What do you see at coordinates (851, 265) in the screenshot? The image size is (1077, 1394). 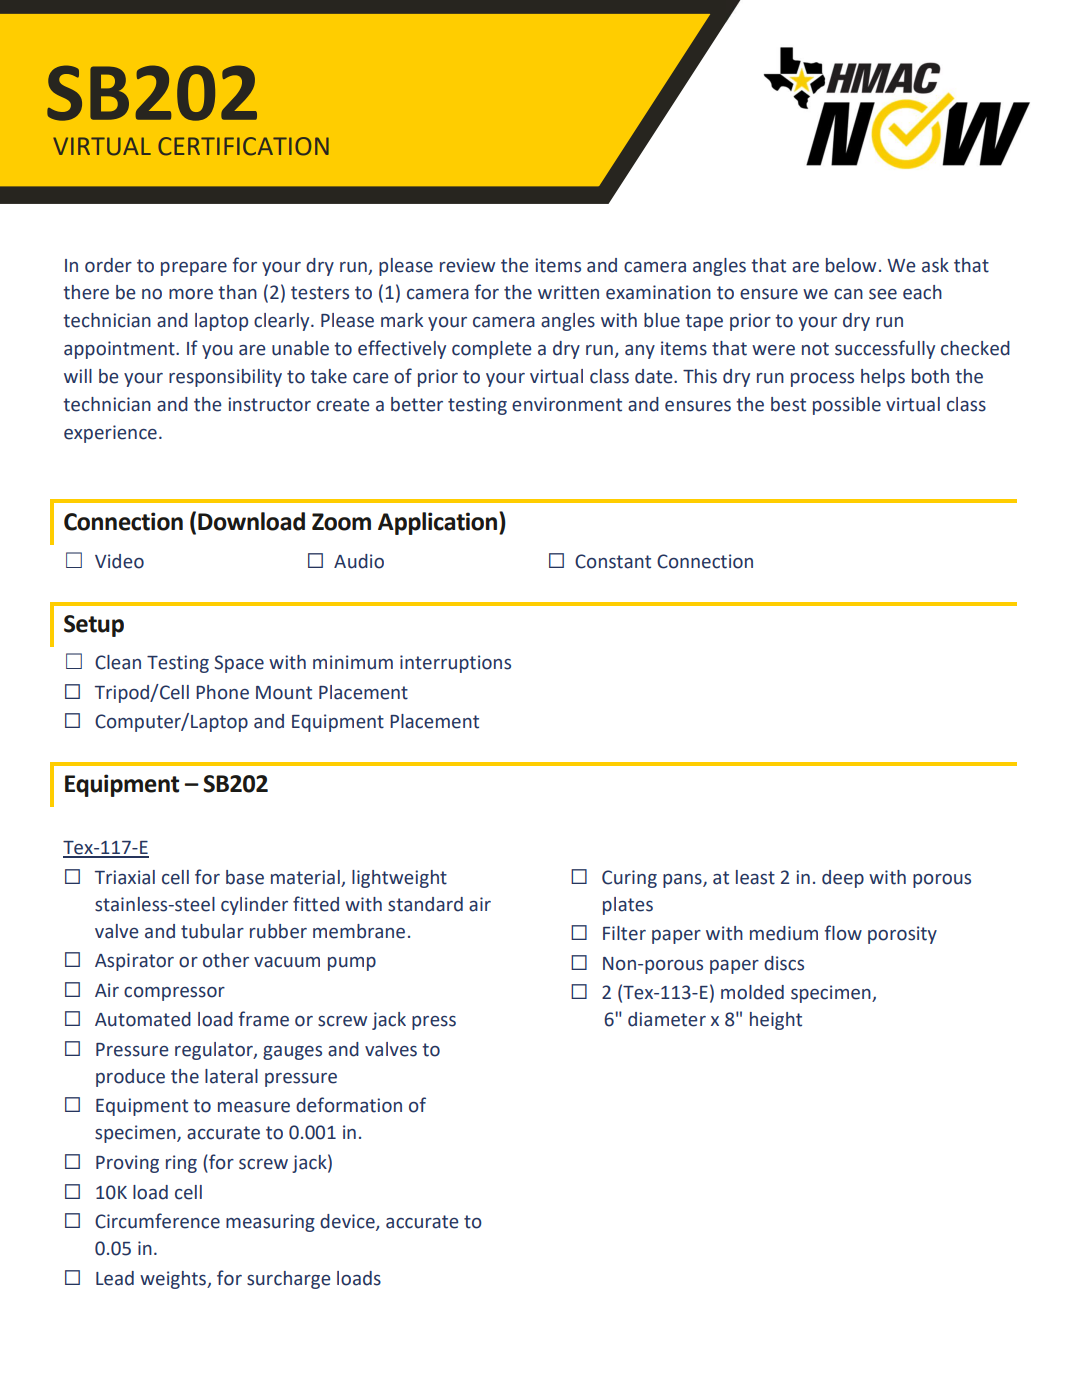 I see `below` at bounding box center [851, 265].
